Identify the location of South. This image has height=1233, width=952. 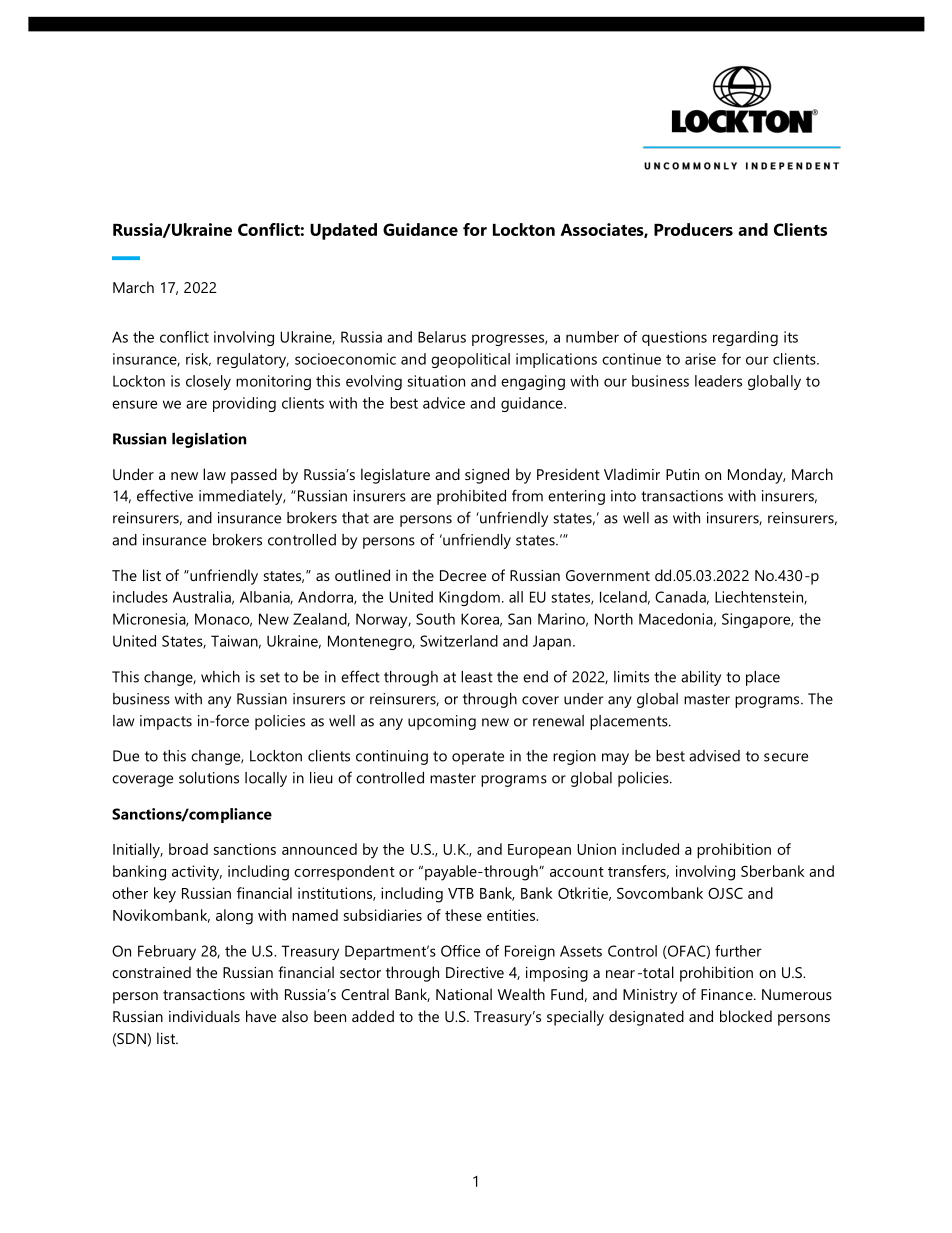
(435, 619).
